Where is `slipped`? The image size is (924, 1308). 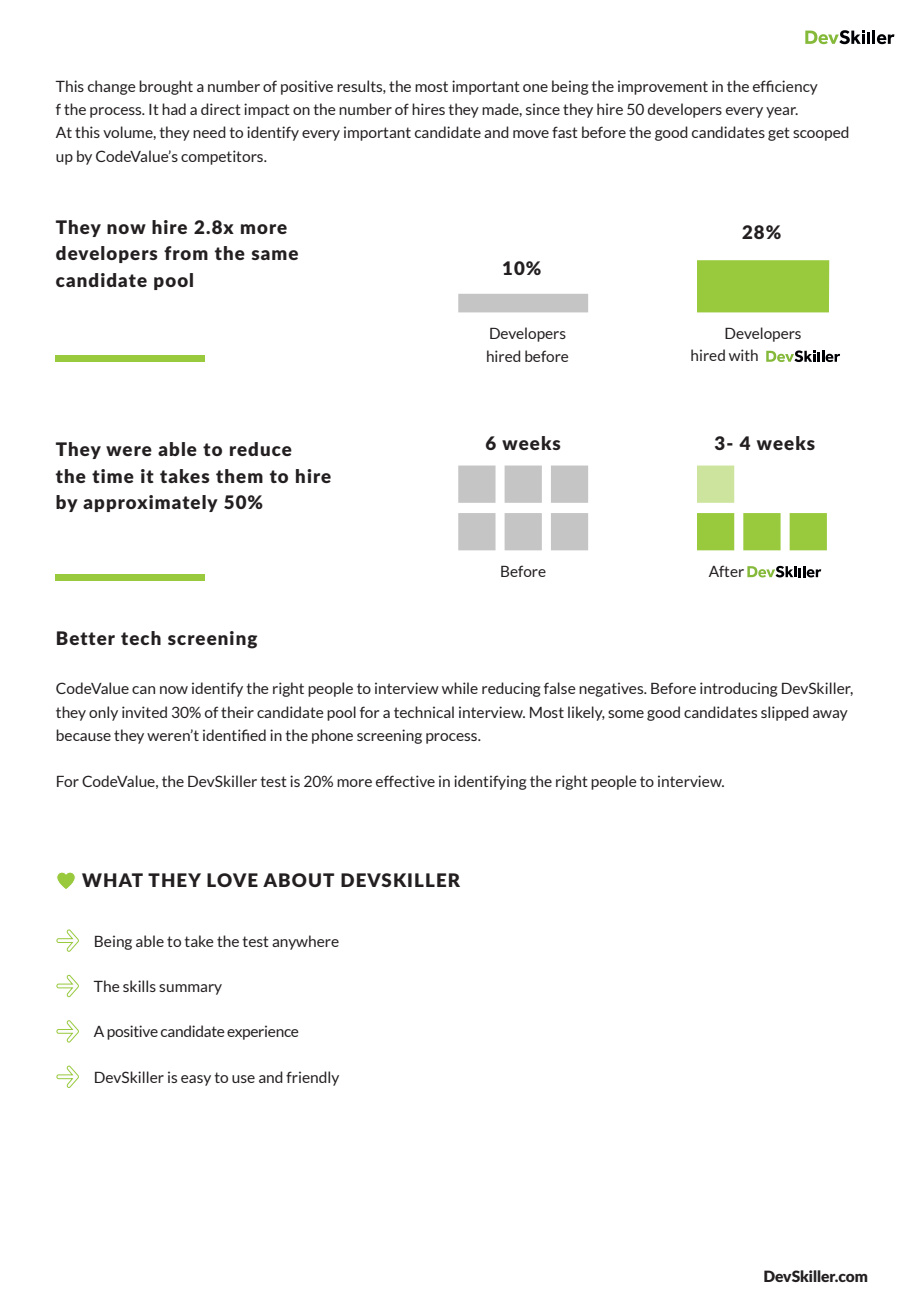
slipped is located at coordinates (785, 713).
